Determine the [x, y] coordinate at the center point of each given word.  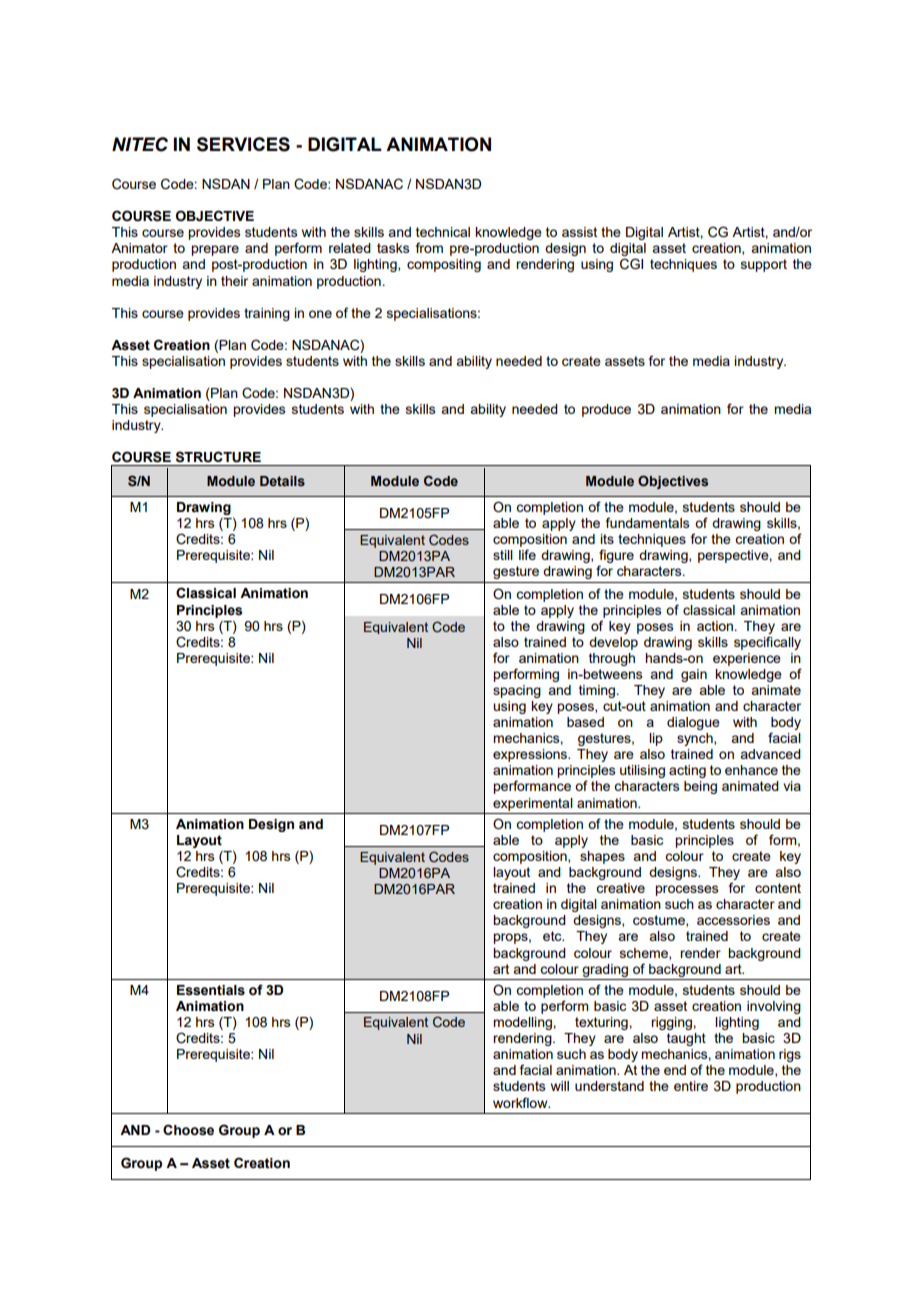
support [764, 265]
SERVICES [243, 144]
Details [282, 481]
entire [691, 1086]
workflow [521, 1102]
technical [443, 232]
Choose [188, 1130]
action [716, 626]
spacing [517, 691]
